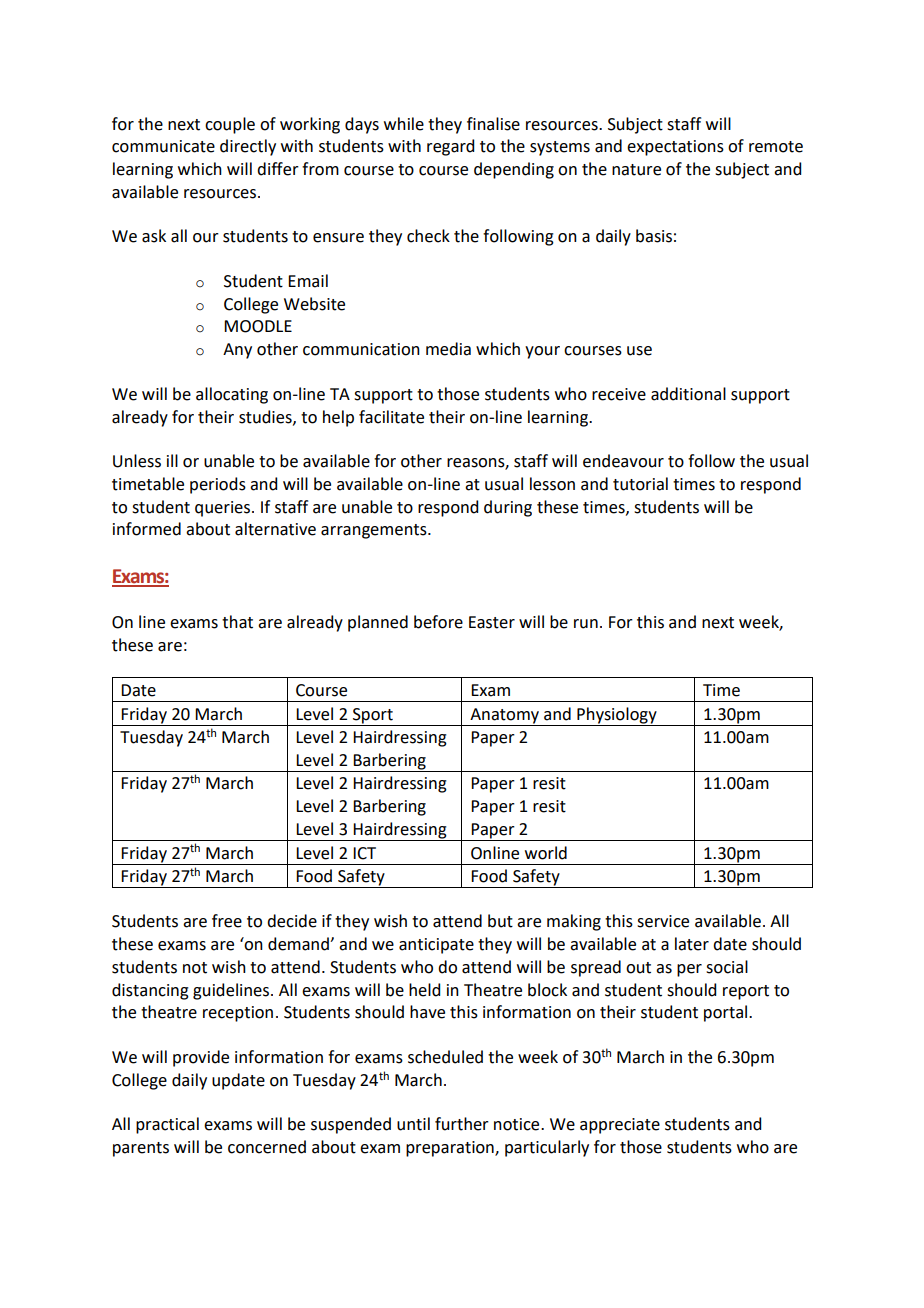 The height and width of the screenshot is (1308, 924). I want to click on free, so click(227, 921).
